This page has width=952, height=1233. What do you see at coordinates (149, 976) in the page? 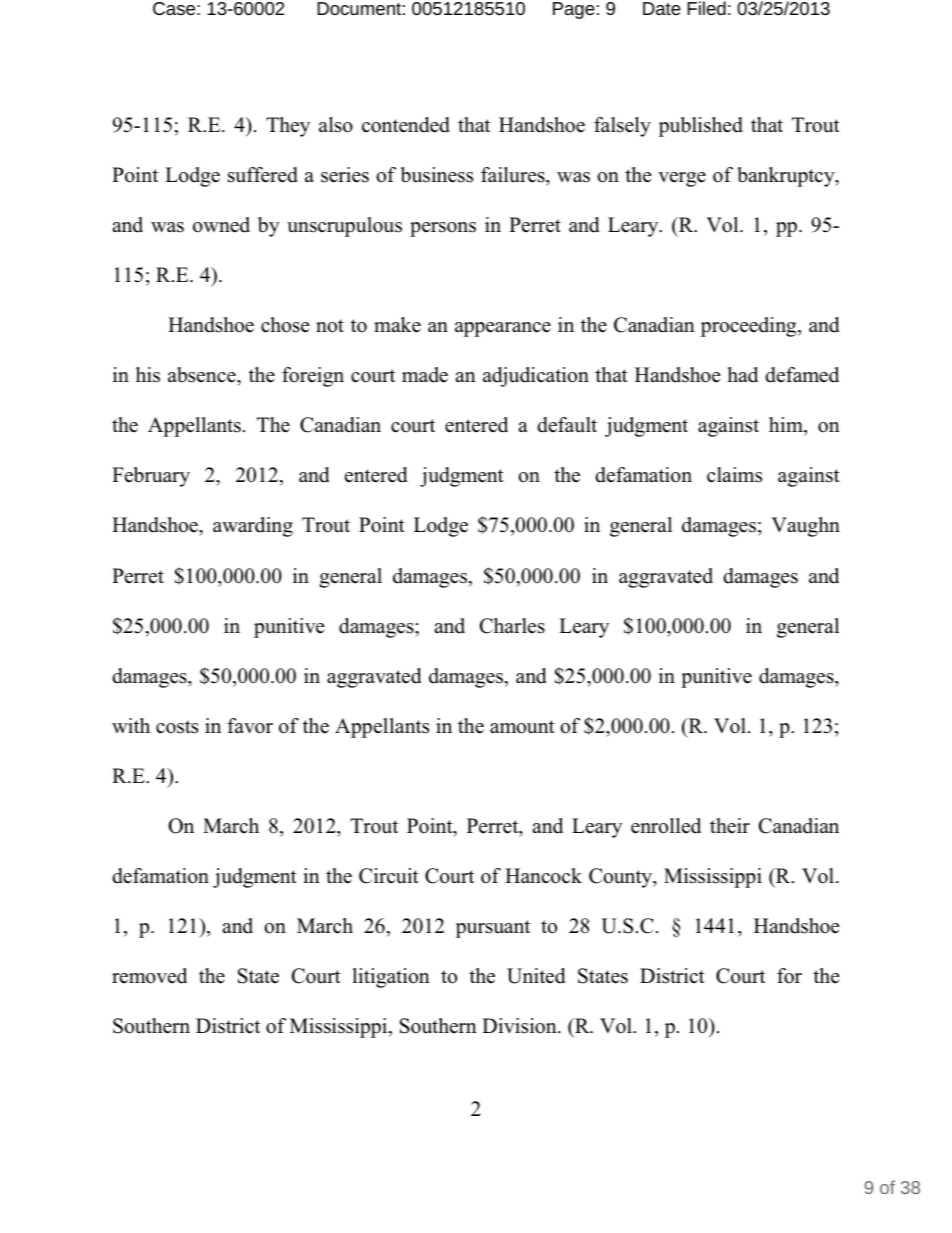
I see `removed` at bounding box center [149, 976].
